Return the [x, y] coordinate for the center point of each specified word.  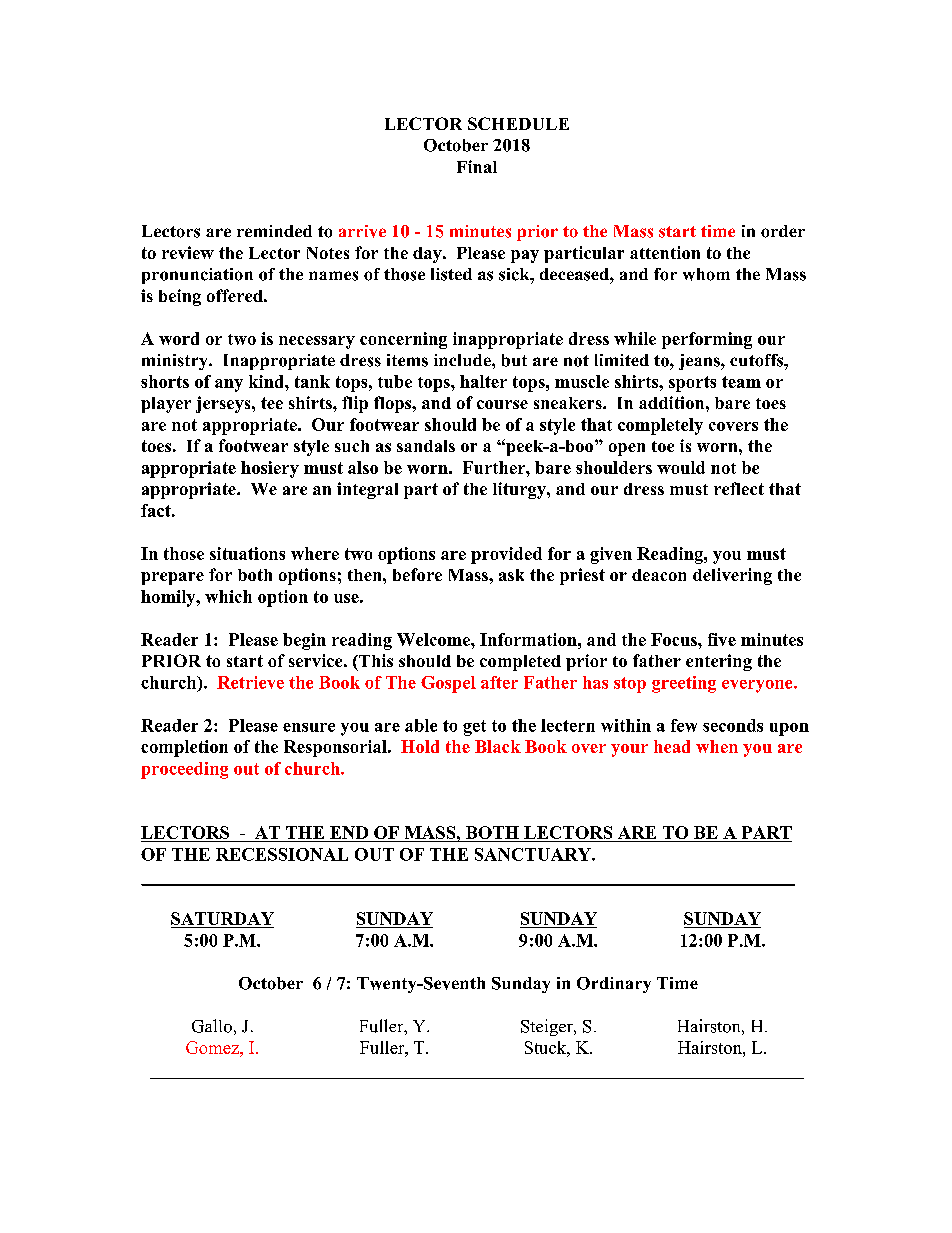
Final [477, 166]
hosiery [270, 469]
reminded [274, 231]
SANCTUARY [534, 854]
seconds [733, 725]
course [502, 404]
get [474, 728]
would [681, 467]
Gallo [212, 1026]
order [783, 231]
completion [184, 748]
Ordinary [614, 985]
